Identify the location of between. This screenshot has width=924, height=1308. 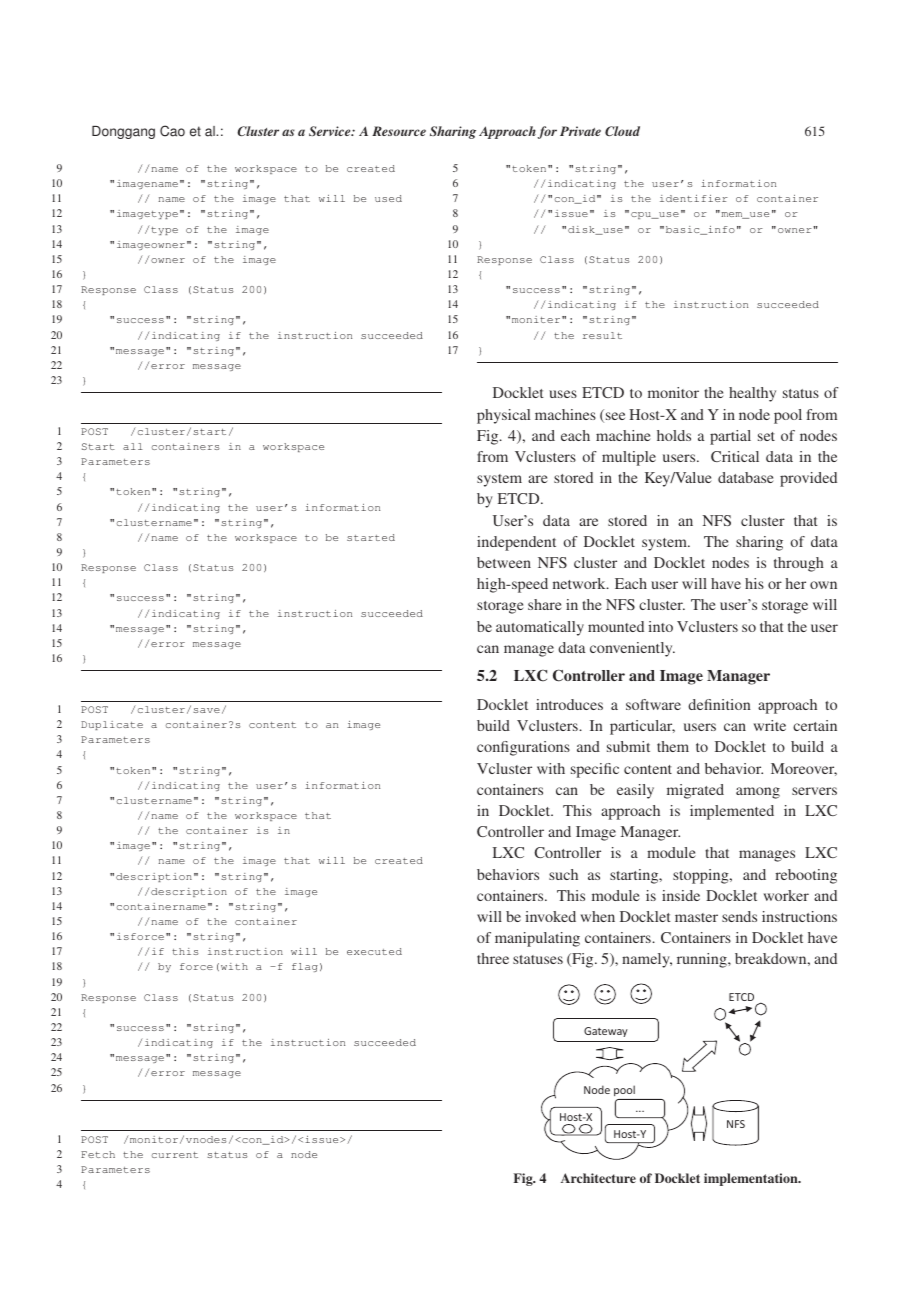
(504, 562).
